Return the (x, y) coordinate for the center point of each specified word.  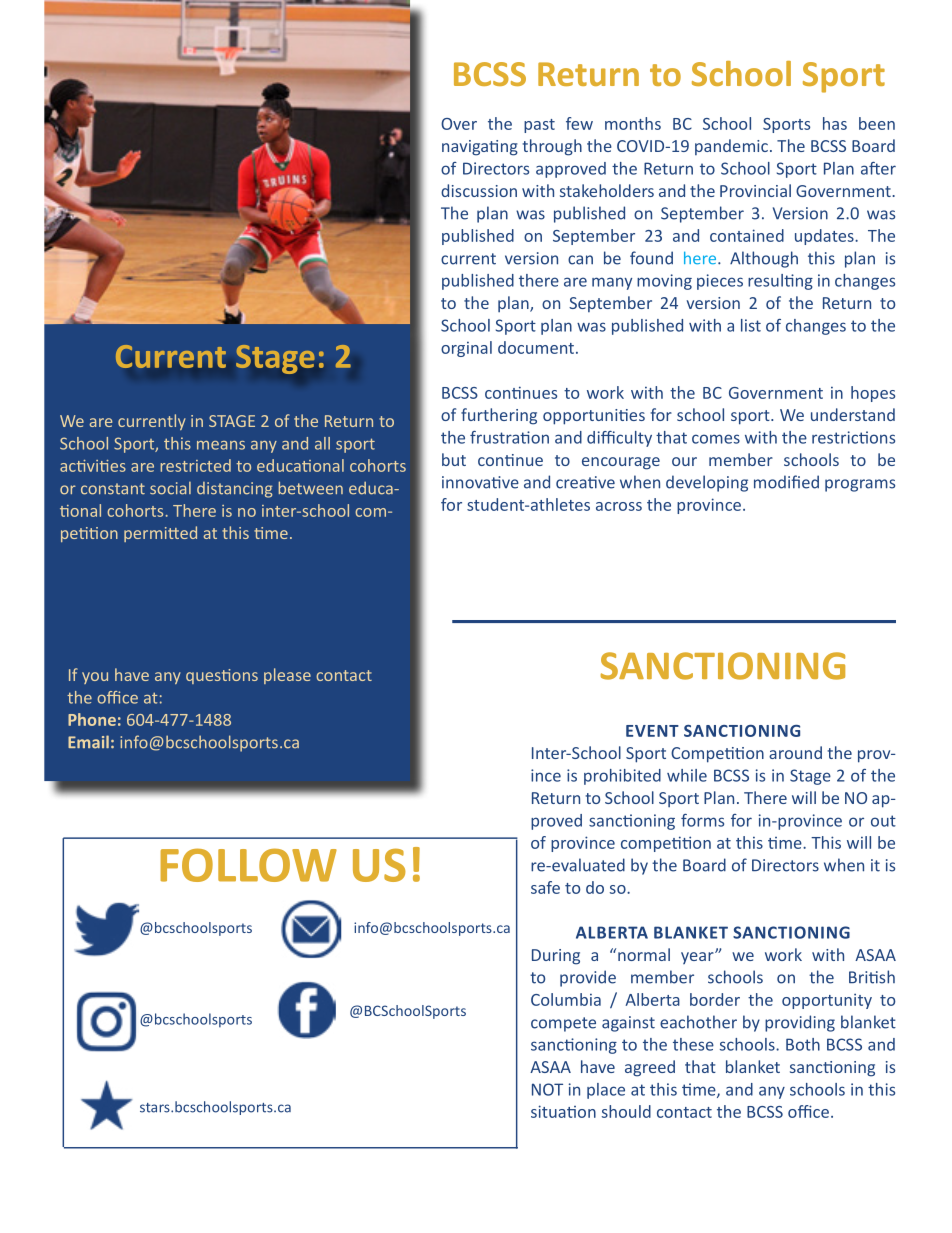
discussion (479, 190)
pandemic (731, 147)
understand (853, 414)
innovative (480, 482)
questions (222, 676)
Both (803, 1044)
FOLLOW (248, 865)
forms (702, 820)
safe (545, 887)
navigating (480, 148)
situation (563, 1111)
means (221, 445)
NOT (547, 1089)
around (795, 752)
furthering (499, 416)
